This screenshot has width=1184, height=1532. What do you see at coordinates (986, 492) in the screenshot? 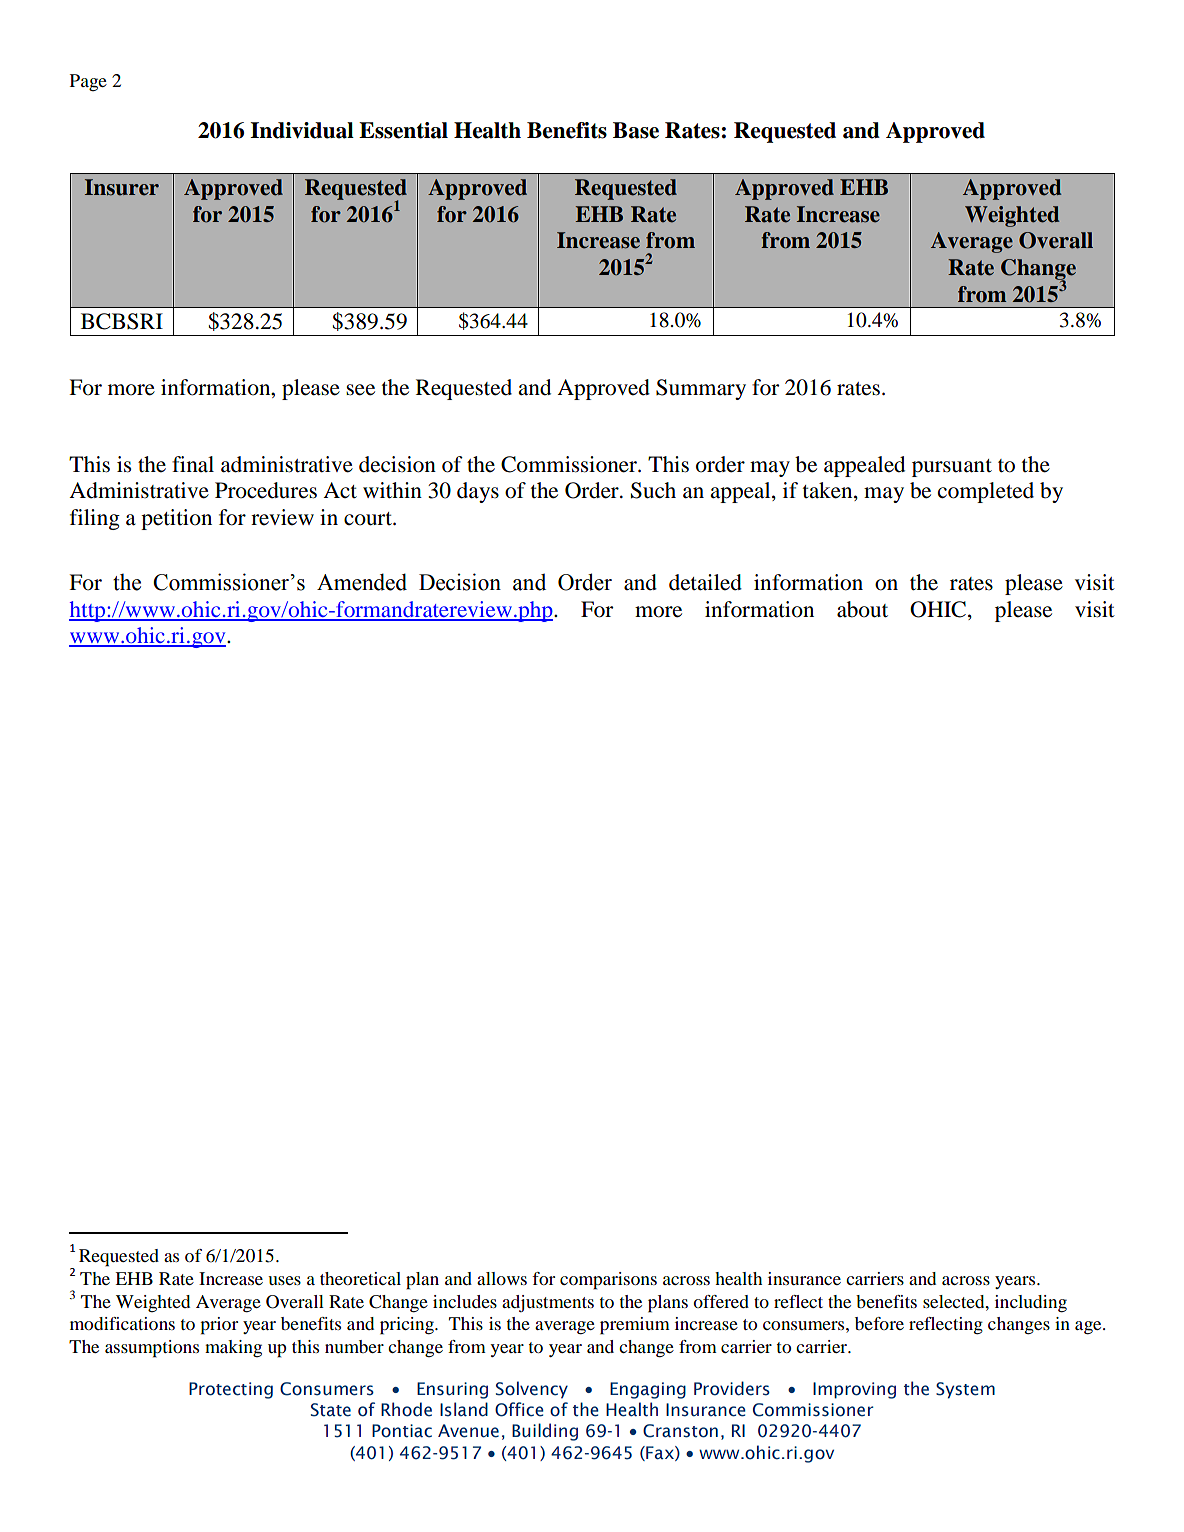
I see `completed` at bounding box center [986, 492].
